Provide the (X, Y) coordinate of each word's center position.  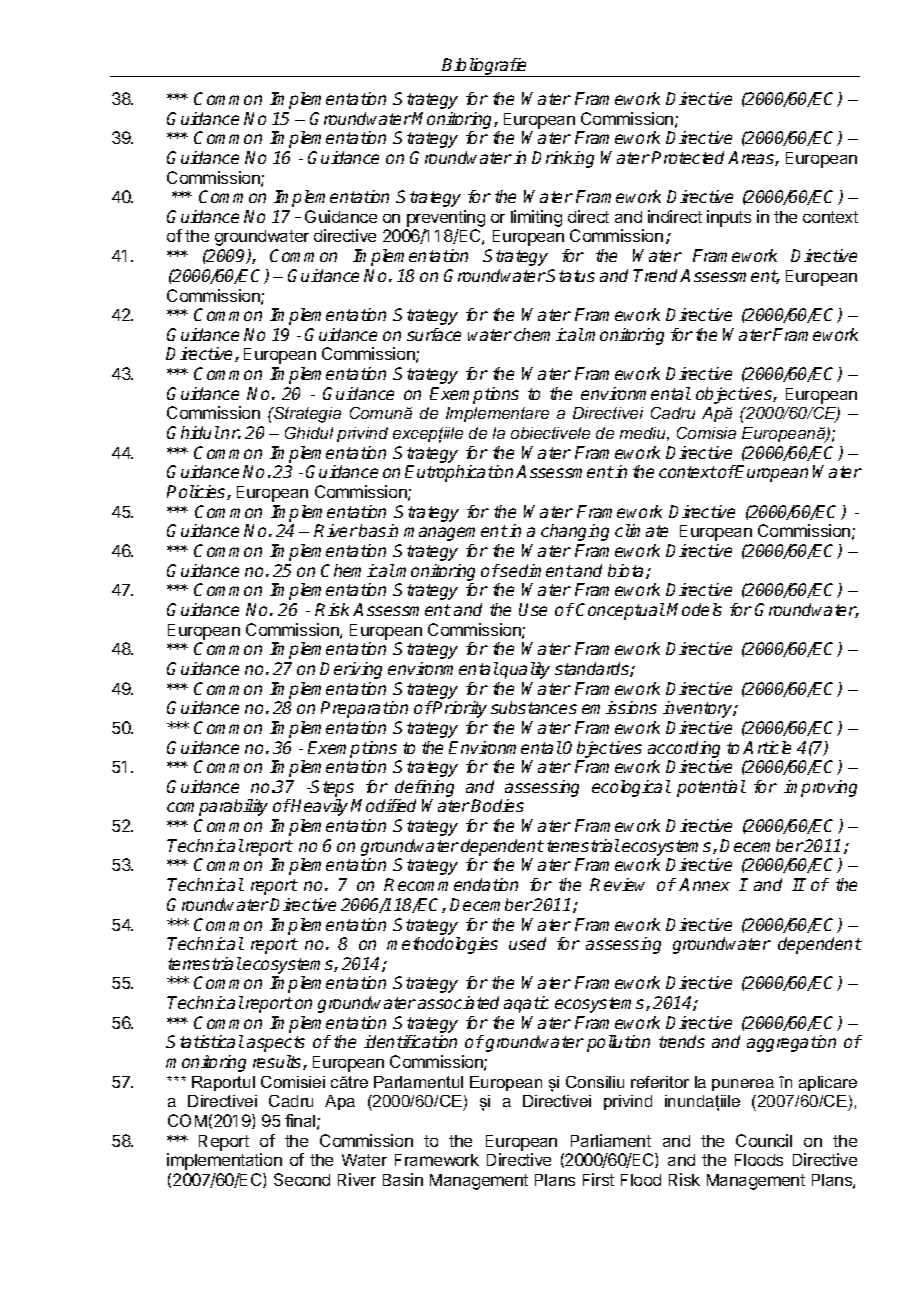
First (598, 1179)
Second (302, 1179)
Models (694, 609)
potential (711, 788)
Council (764, 1140)
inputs (729, 218)
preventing (445, 220)
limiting (536, 218)
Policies (197, 492)
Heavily (319, 807)
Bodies (497, 805)
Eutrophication (461, 473)
